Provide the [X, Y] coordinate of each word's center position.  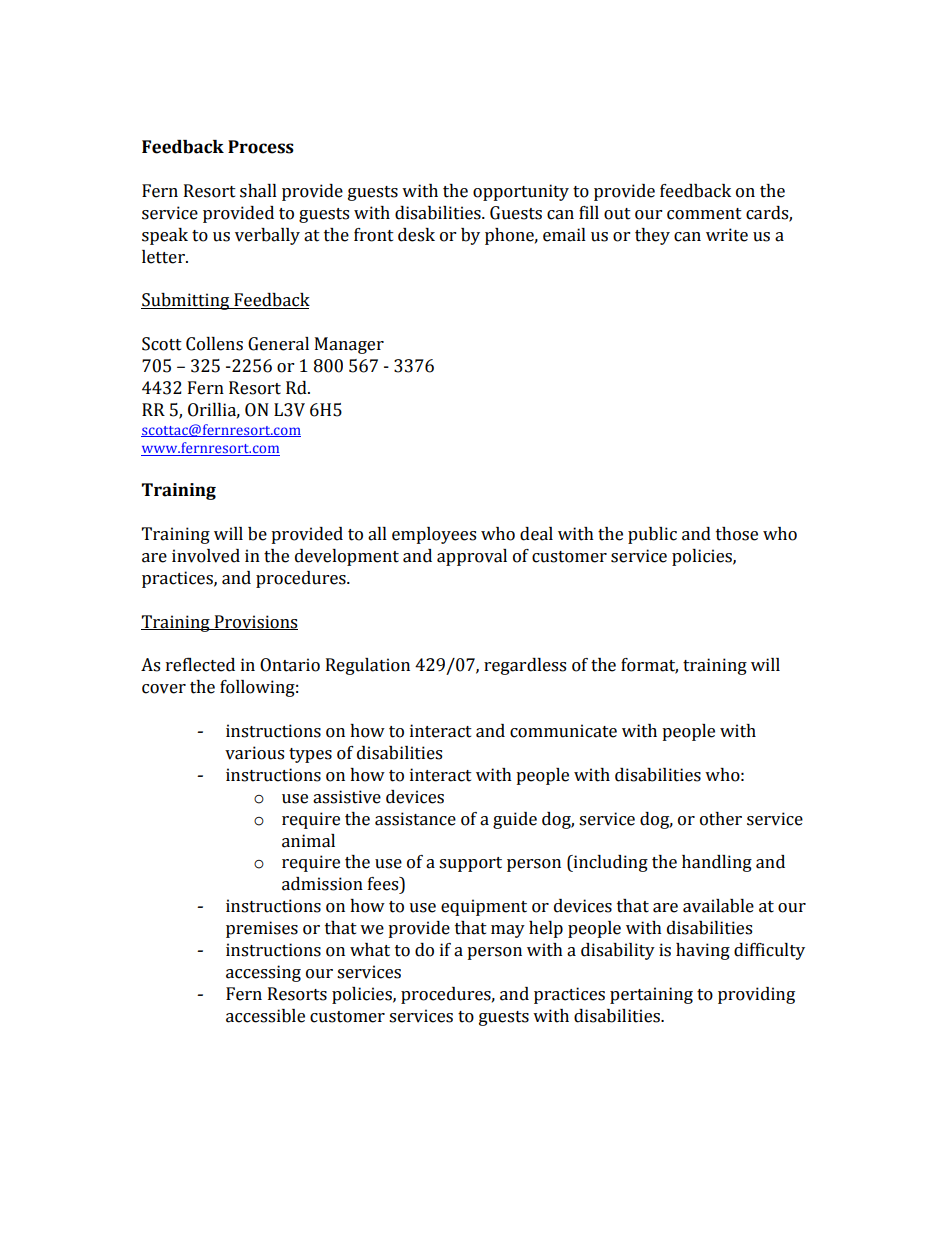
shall [258, 191]
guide [515, 820]
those [737, 534]
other [721, 819]
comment [704, 214]
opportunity [521, 192]
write [727, 235]
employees [434, 535]
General [278, 344]
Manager [349, 345]
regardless [525, 666]
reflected [200, 664]
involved [206, 556]
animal [308, 841]
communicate [563, 731]
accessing [263, 973]
